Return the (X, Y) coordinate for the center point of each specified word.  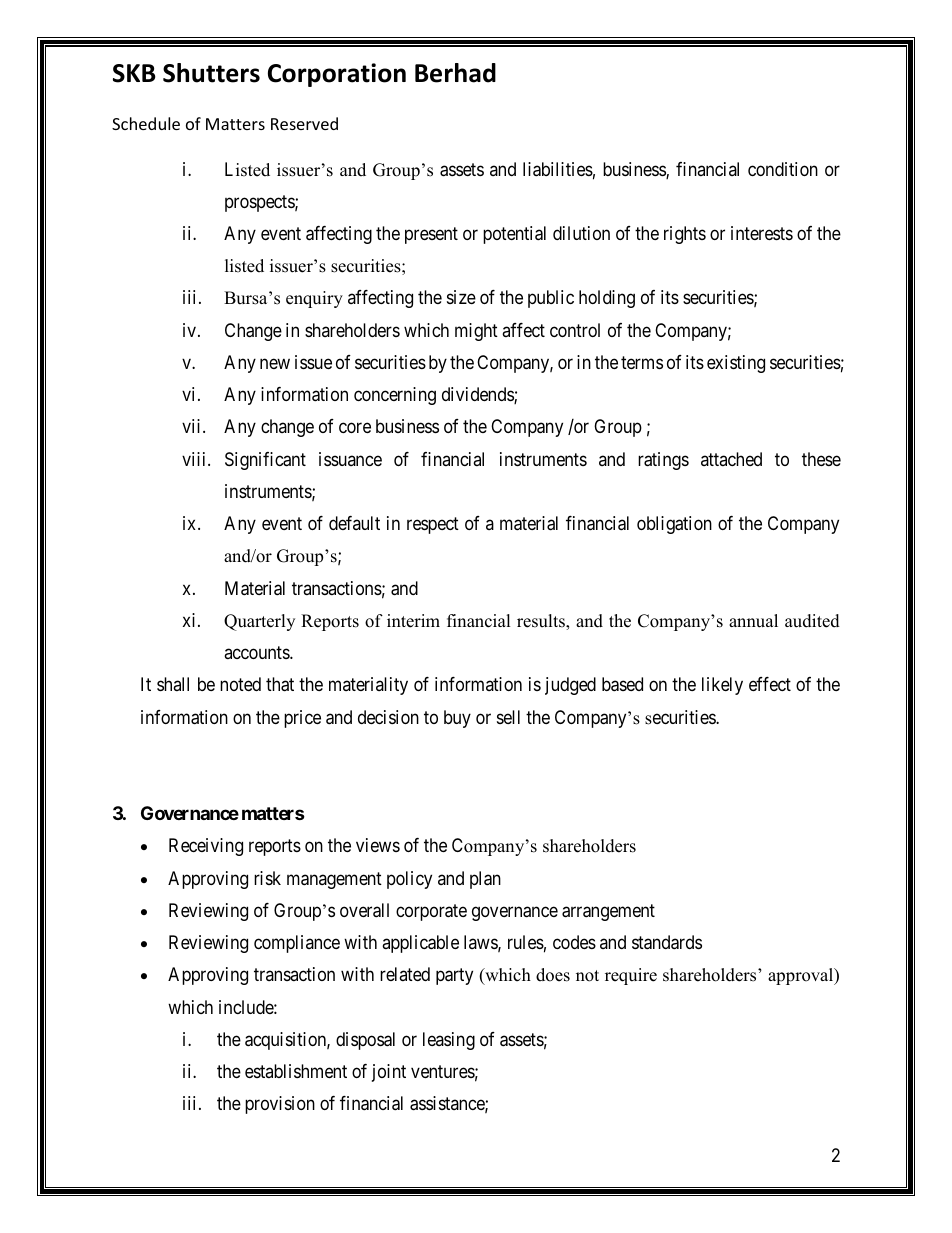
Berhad (455, 73)
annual (753, 621)
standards (667, 942)
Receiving (206, 847)
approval (802, 976)
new (275, 363)
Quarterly (259, 622)
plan (485, 880)
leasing (449, 1041)
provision (280, 1105)
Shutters (211, 73)
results (542, 622)
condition (783, 169)
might (476, 332)
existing (736, 364)
